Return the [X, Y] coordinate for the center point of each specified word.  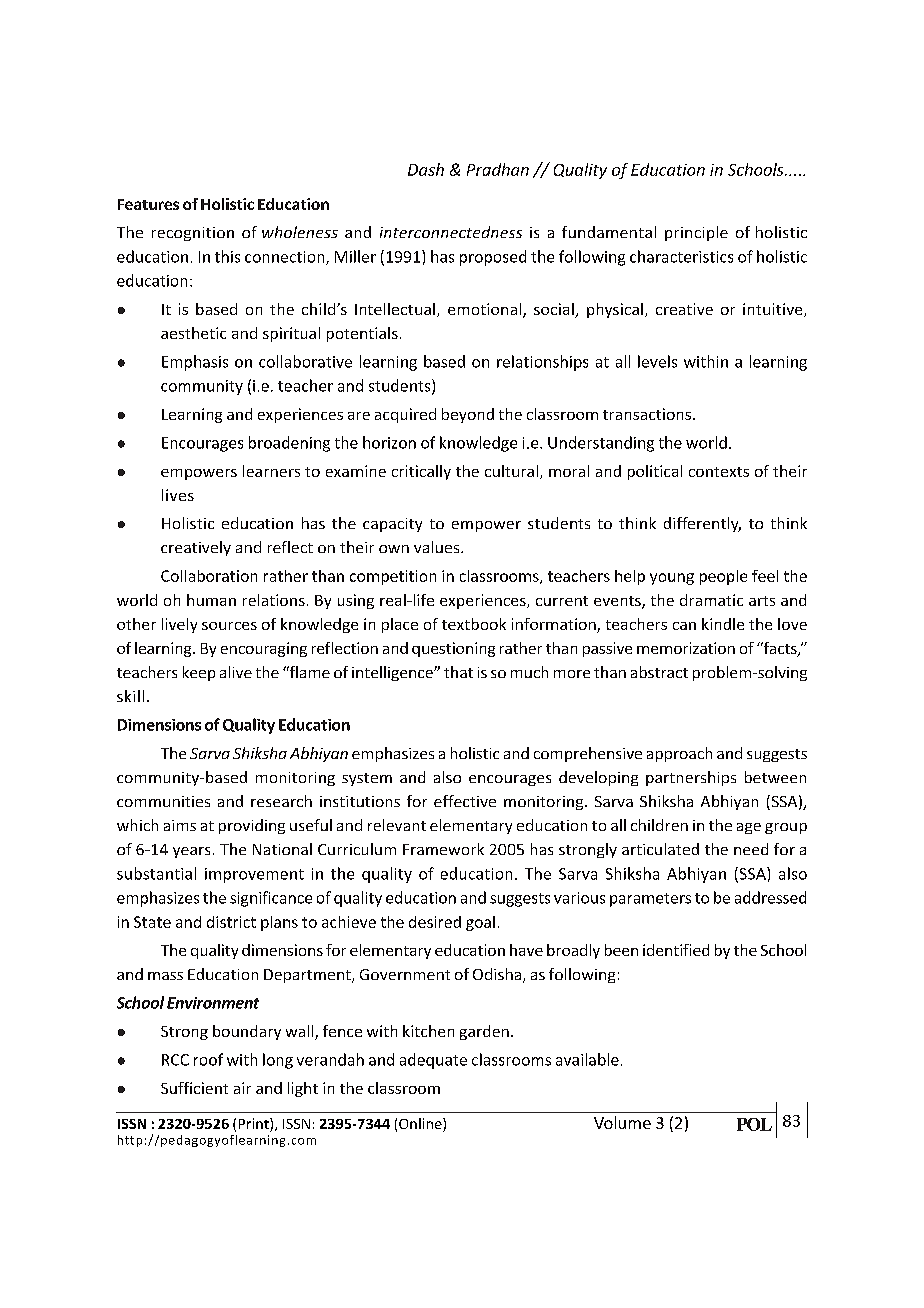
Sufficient [194, 1088]
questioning [453, 649]
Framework [443, 849]
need [751, 849]
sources [229, 626]
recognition [193, 234]
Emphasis [195, 363]
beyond [468, 415]
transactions [647, 414]
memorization [686, 648]
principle [696, 233]
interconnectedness [451, 232]
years [191, 852]
